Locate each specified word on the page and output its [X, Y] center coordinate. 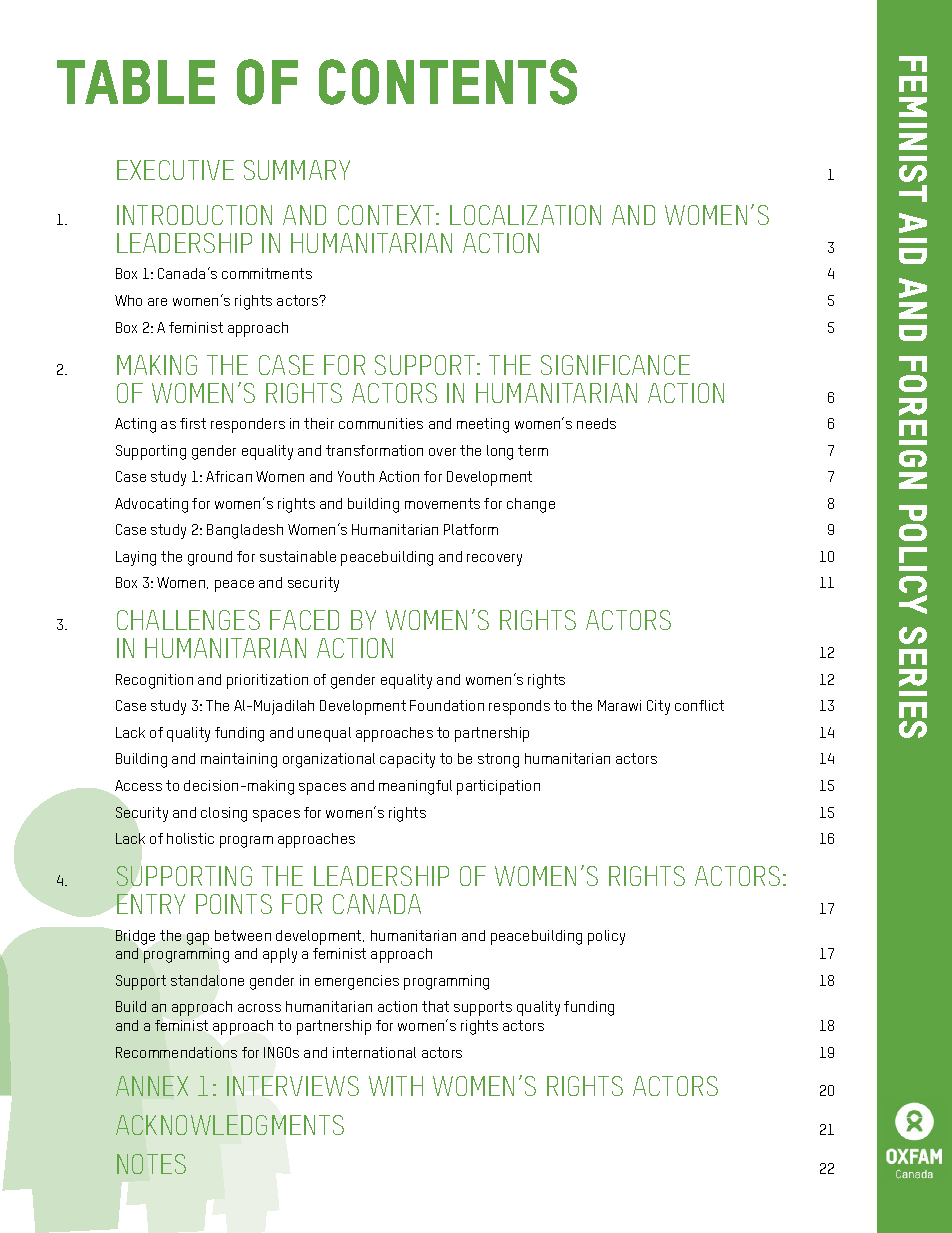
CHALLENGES [188, 620]
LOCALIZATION [525, 215]
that [435, 1006]
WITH [396, 1086]
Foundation [447, 705]
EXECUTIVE [175, 170]
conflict [699, 705]
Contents [448, 82]
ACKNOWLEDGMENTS [230, 1125]
